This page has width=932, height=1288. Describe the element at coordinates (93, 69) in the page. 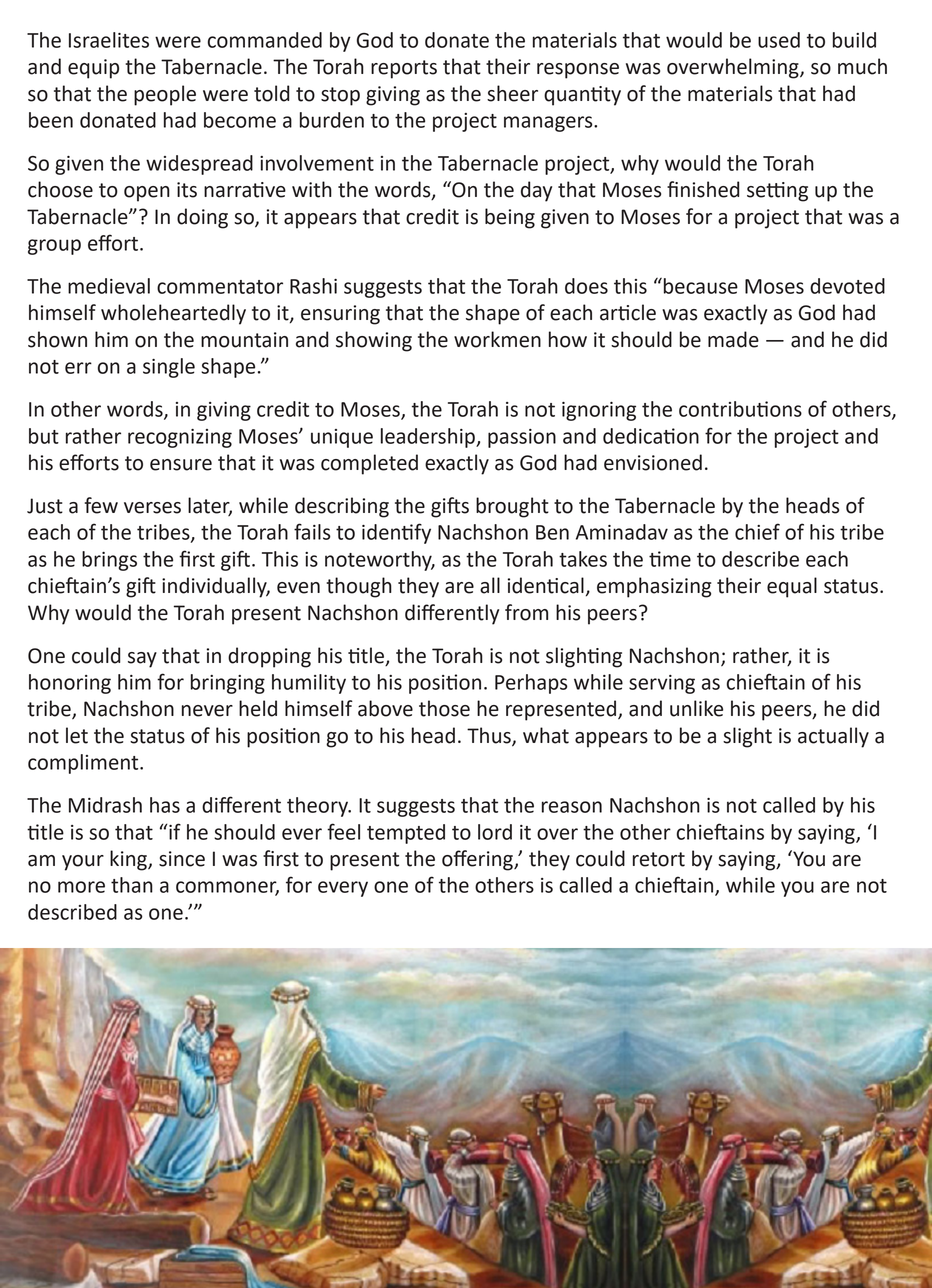

I see `equip` at that location.
